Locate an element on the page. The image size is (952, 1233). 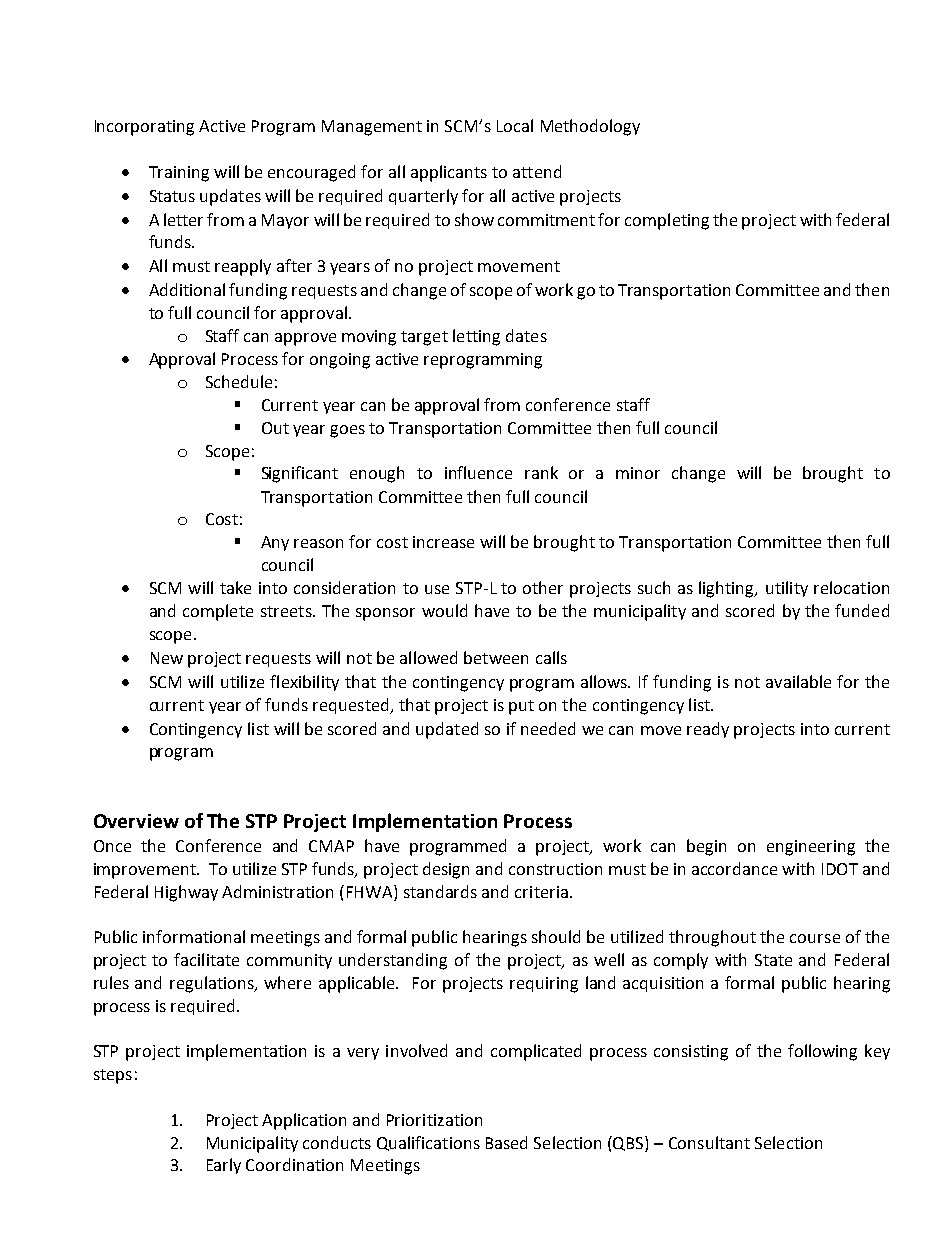
Training is located at coordinates (179, 174).
